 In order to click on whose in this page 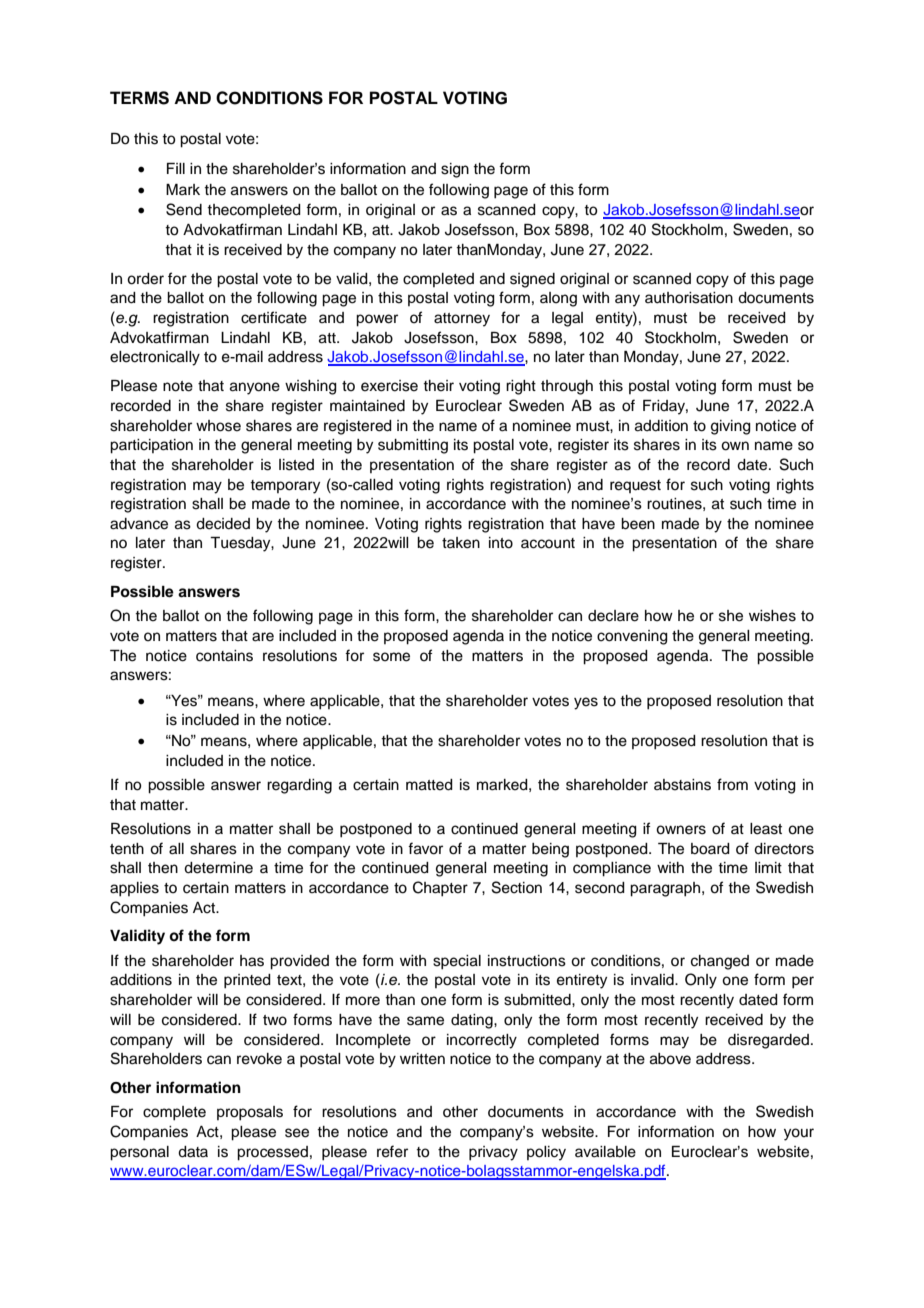, I will do `click(218, 426)`.
